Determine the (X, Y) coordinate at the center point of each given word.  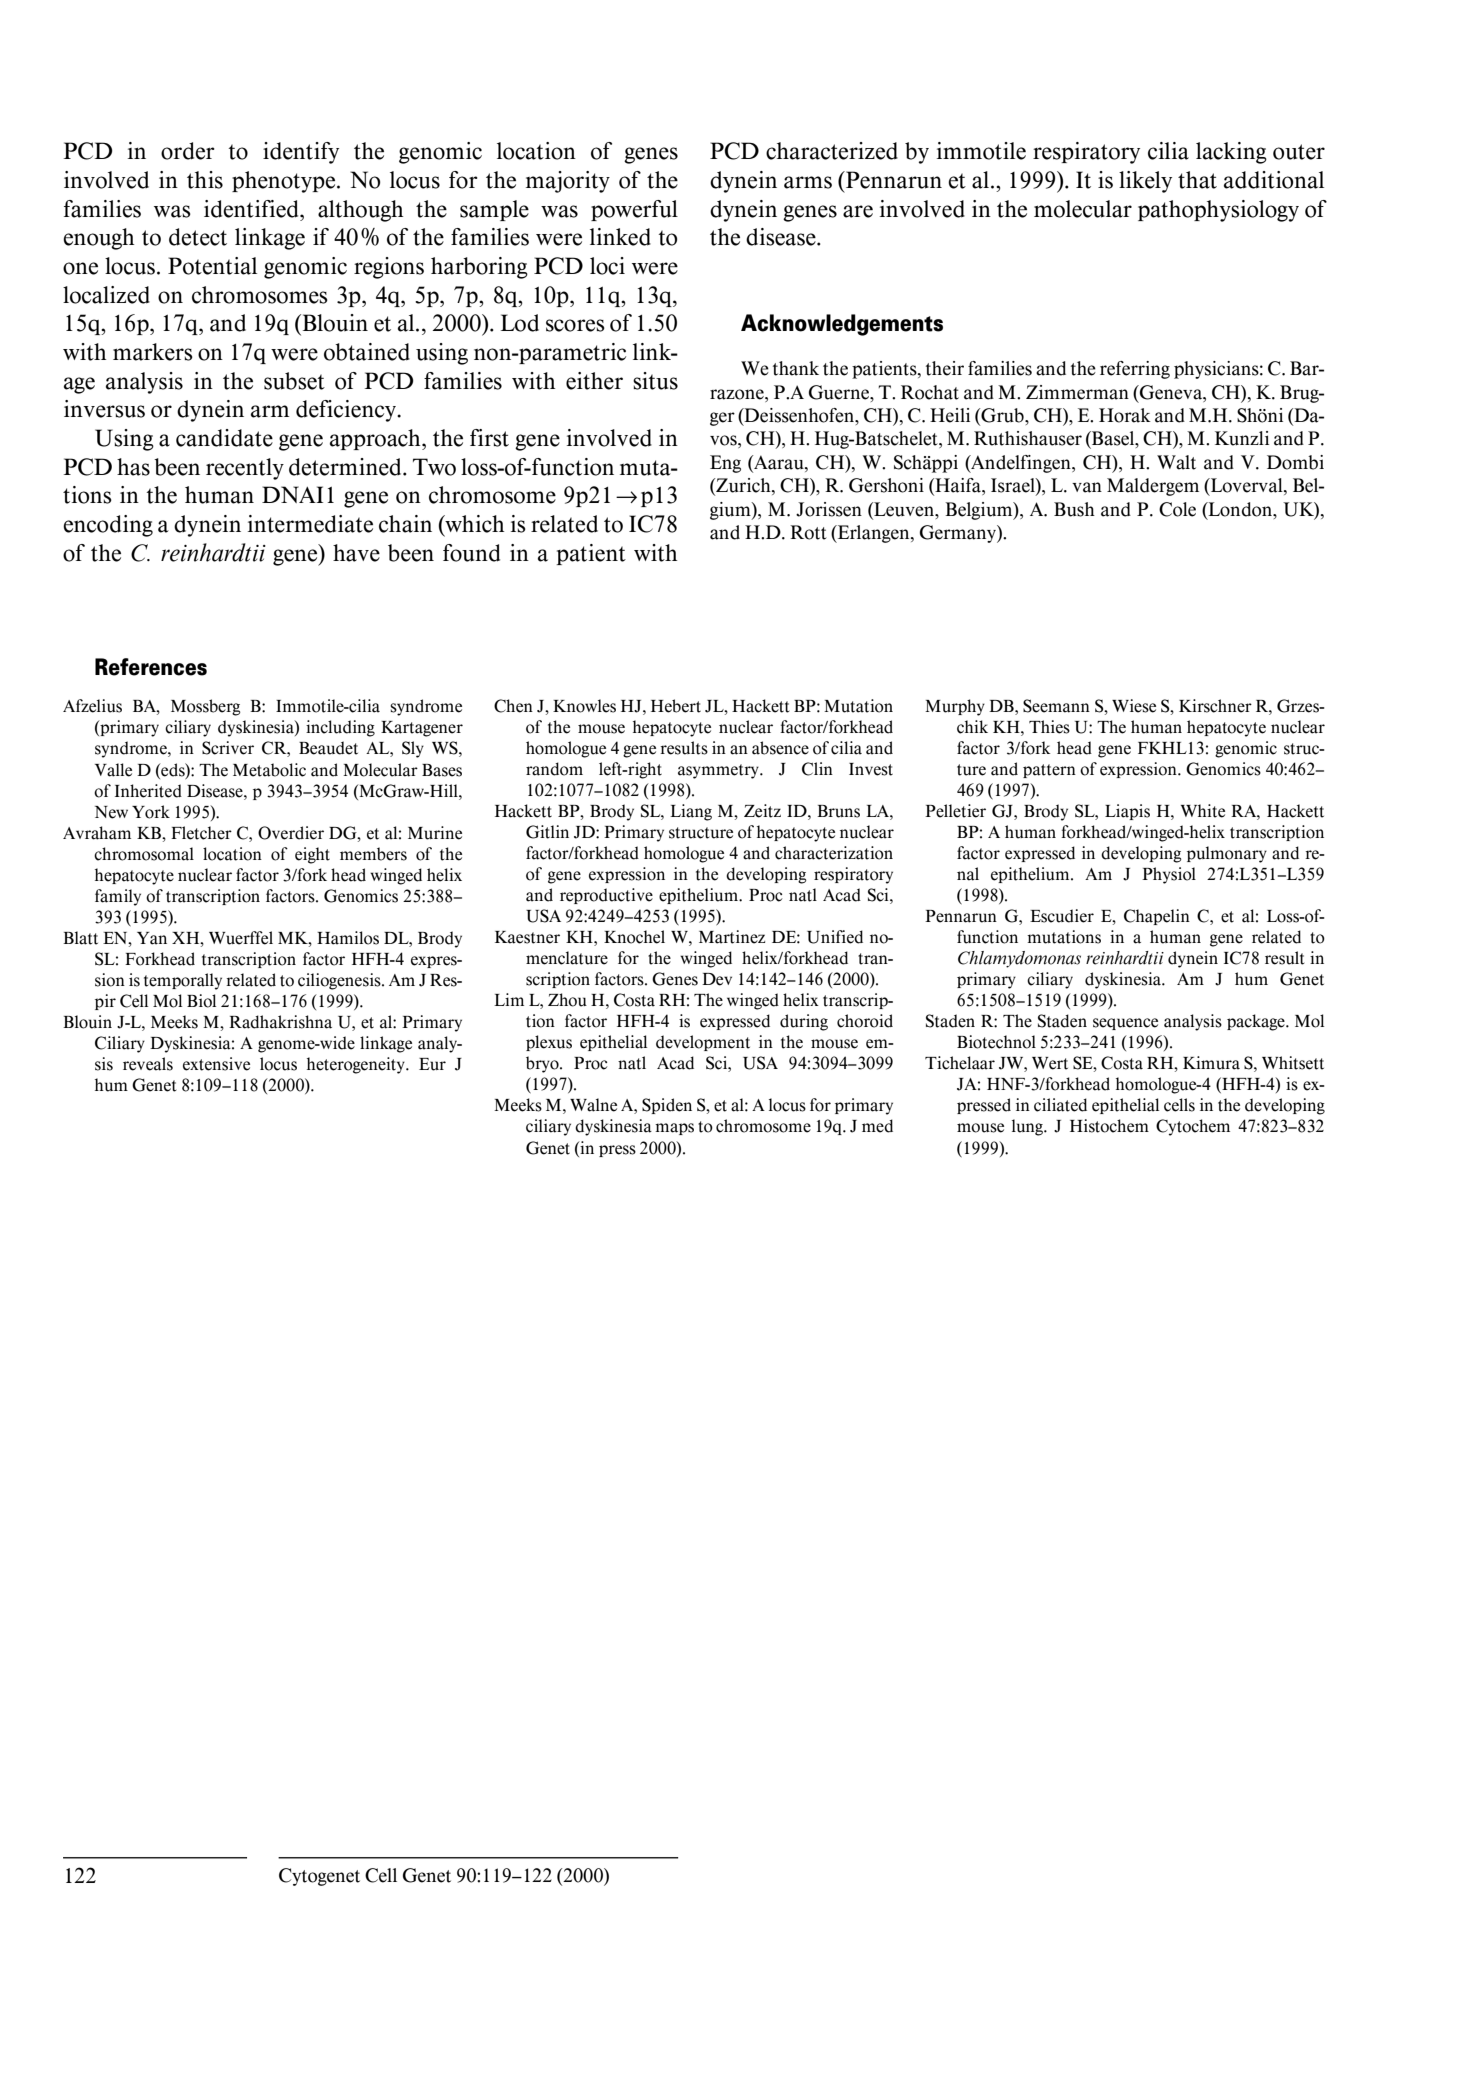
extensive (216, 1064)
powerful (634, 210)
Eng (725, 464)
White (1203, 811)
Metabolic (269, 770)
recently (245, 469)
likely (1145, 182)
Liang (691, 812)
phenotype (285, 182)
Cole (1177, 509)
